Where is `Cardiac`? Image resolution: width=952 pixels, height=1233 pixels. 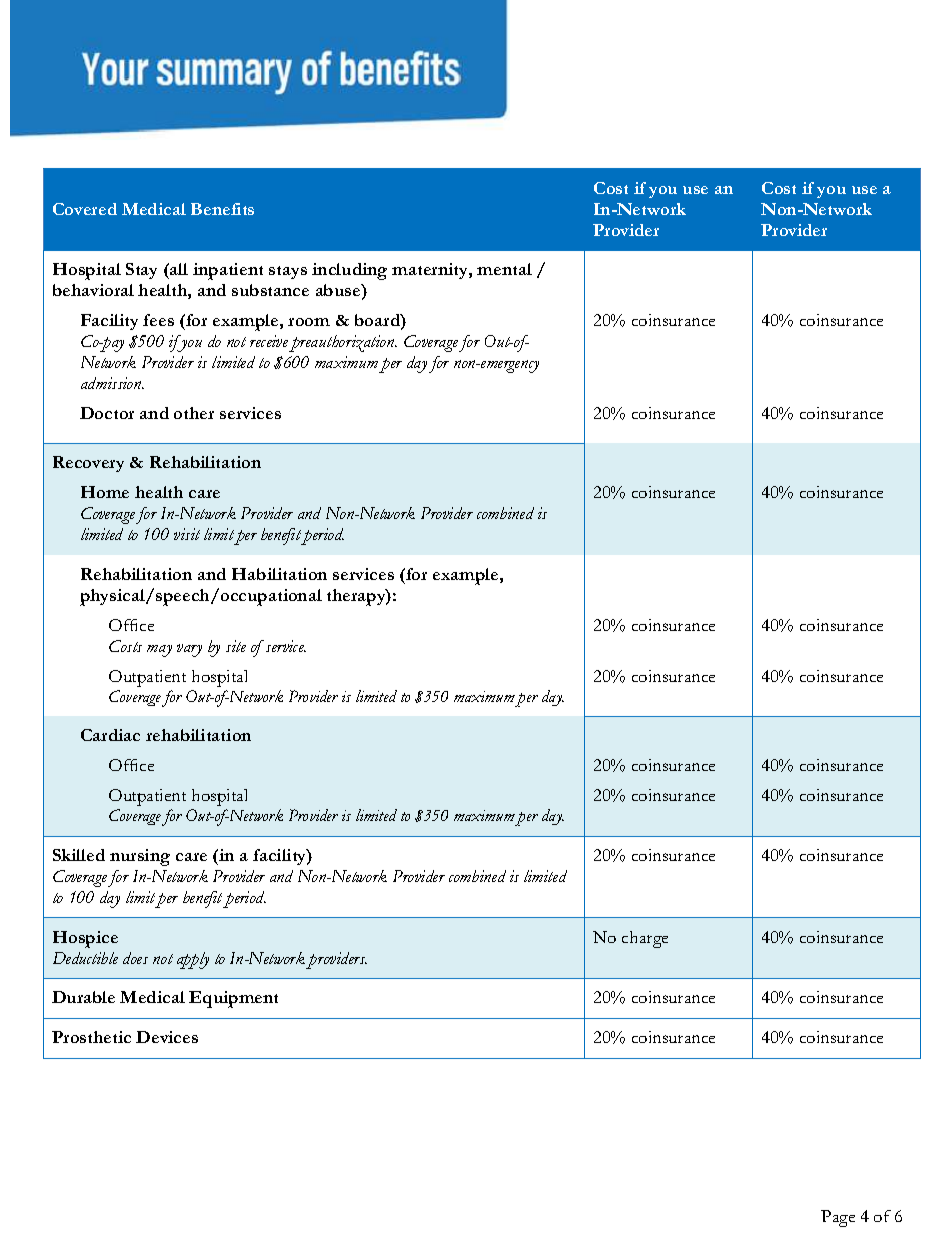 Cardiac is located at coordinates (110, 735).
